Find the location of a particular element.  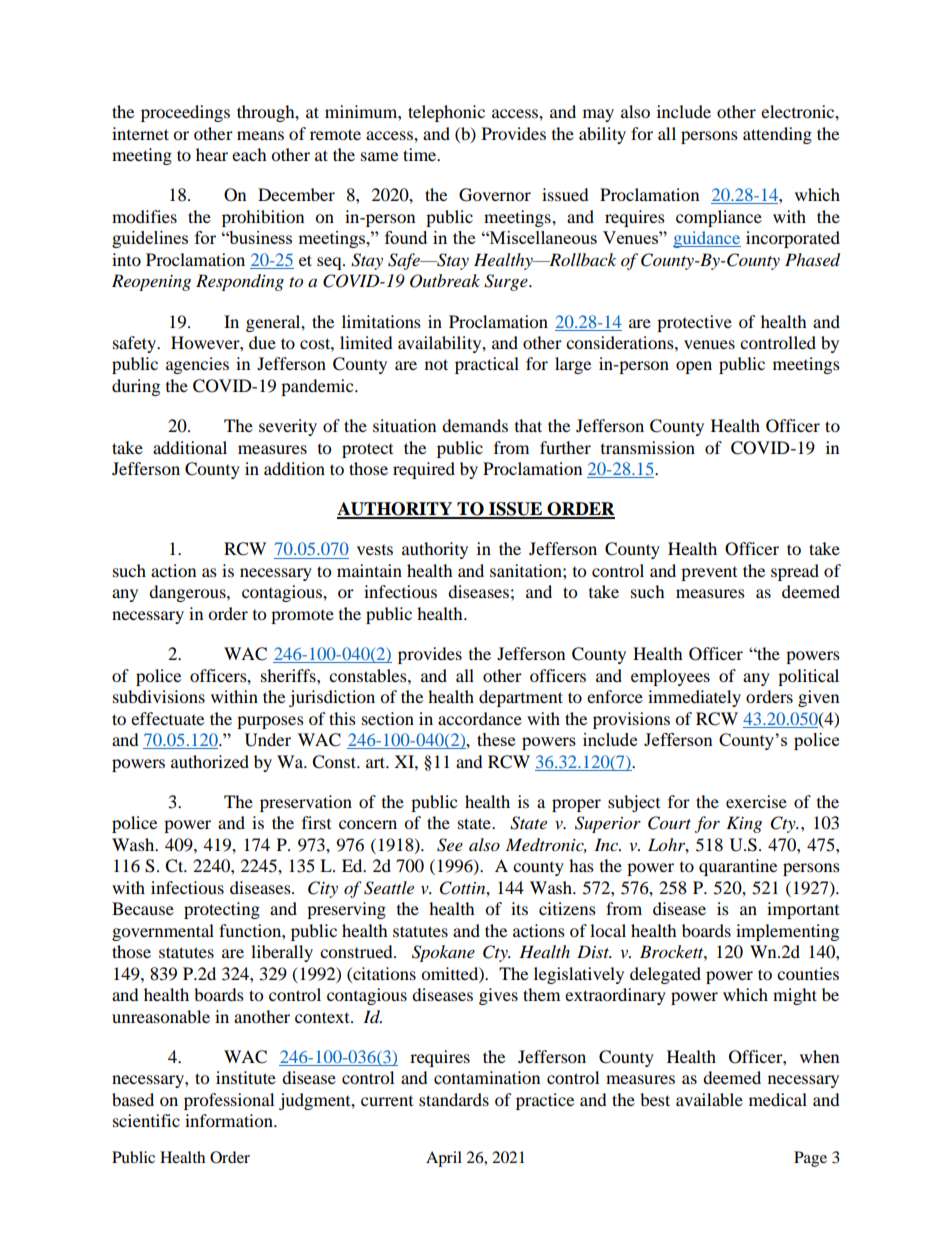

transmission is located at coordinates (648, 447).
